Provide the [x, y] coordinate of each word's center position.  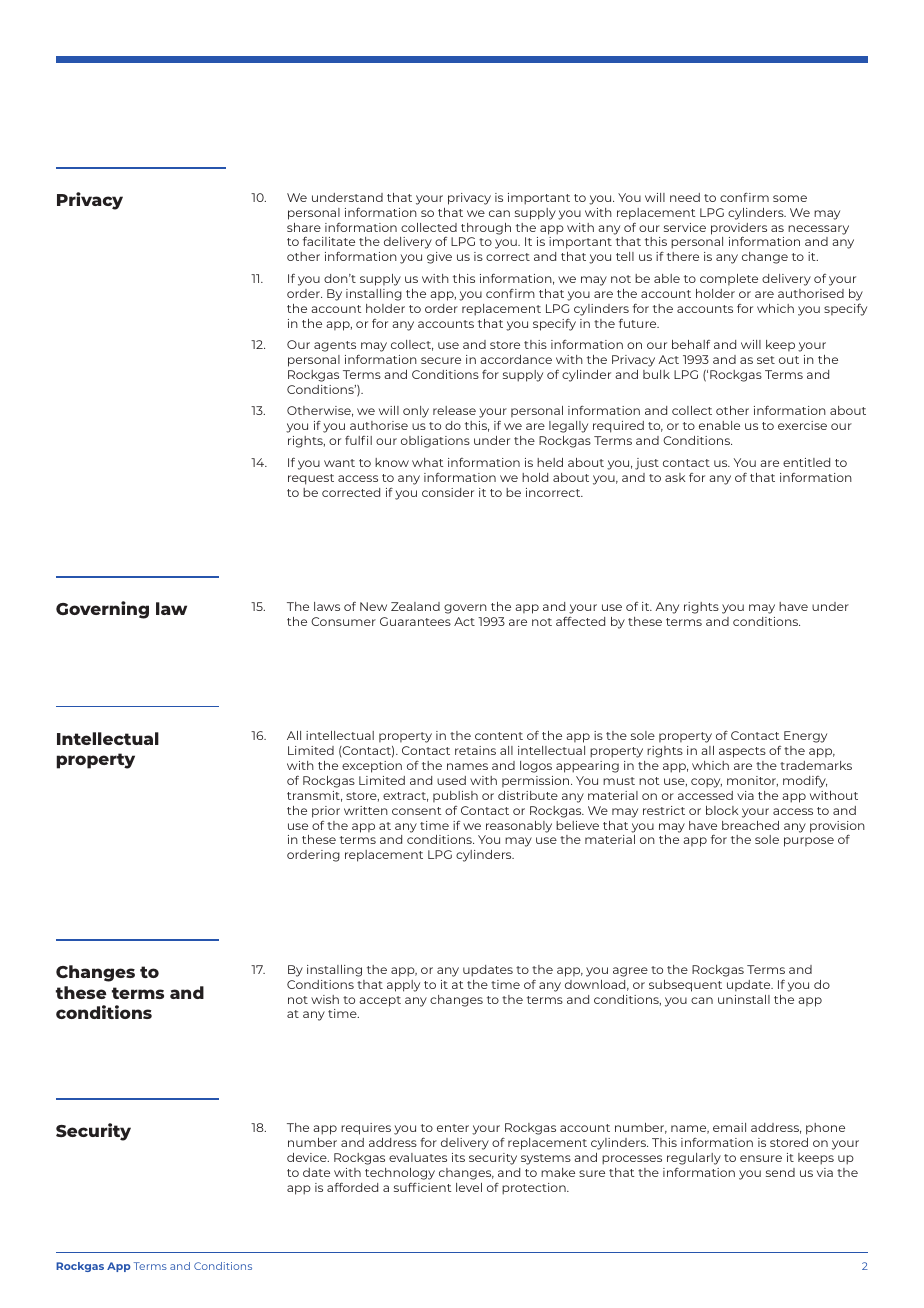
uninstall [744, 999]
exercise [802, 425]
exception [372, 767]
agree [630, 972]
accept [380, 1001]
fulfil [358, 440]
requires [366, 1129]
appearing [587, 767]
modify [805, 782]
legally [568, 427]
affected [580, 621]
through [486, 229]
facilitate [329, 241]
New [373, 606]
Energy [805, 737]
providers [739, 230]
